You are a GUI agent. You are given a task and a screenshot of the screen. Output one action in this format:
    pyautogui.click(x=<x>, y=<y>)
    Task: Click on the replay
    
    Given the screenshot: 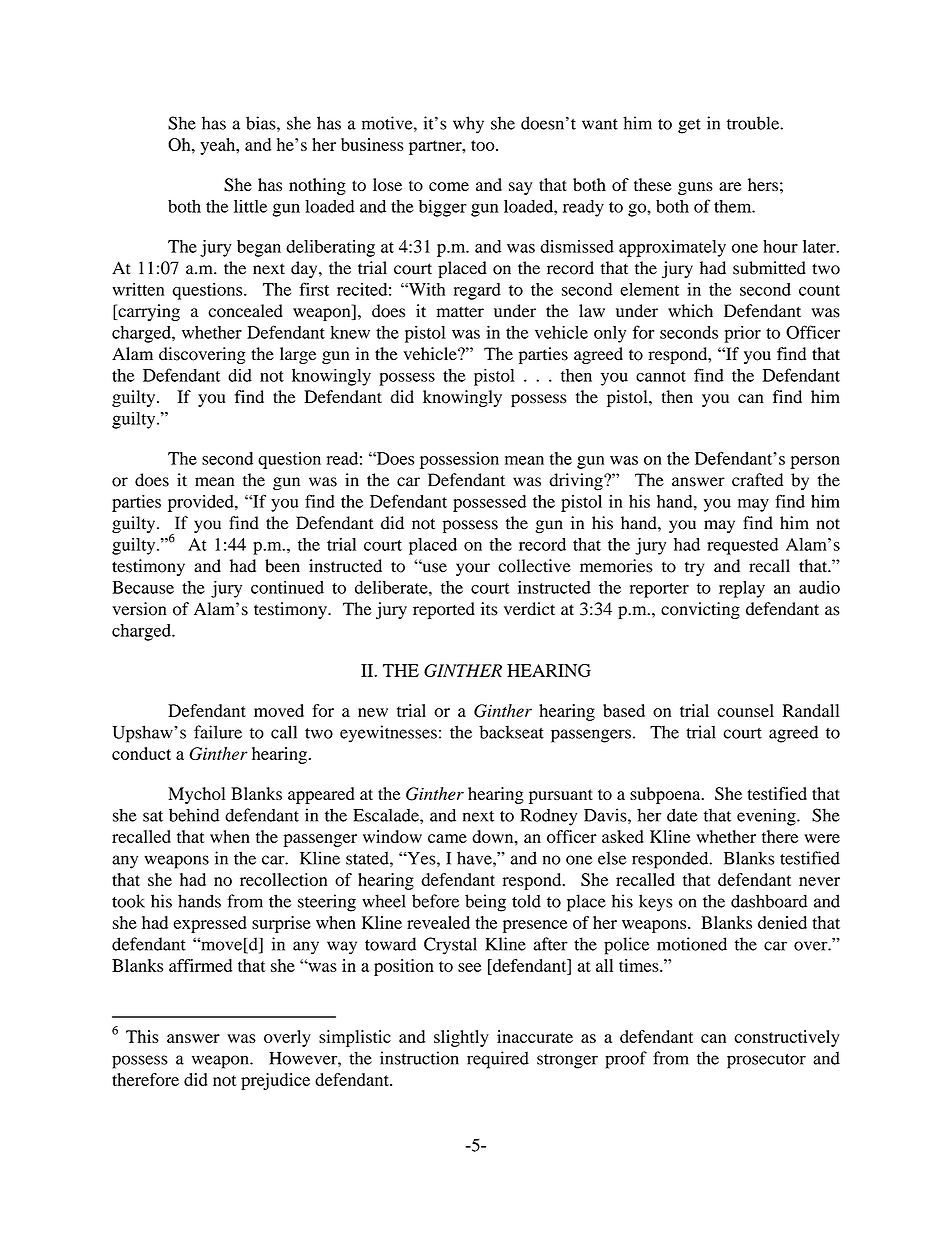 What is the action you would take?
    pyautogui.click(x=742, y=589)
